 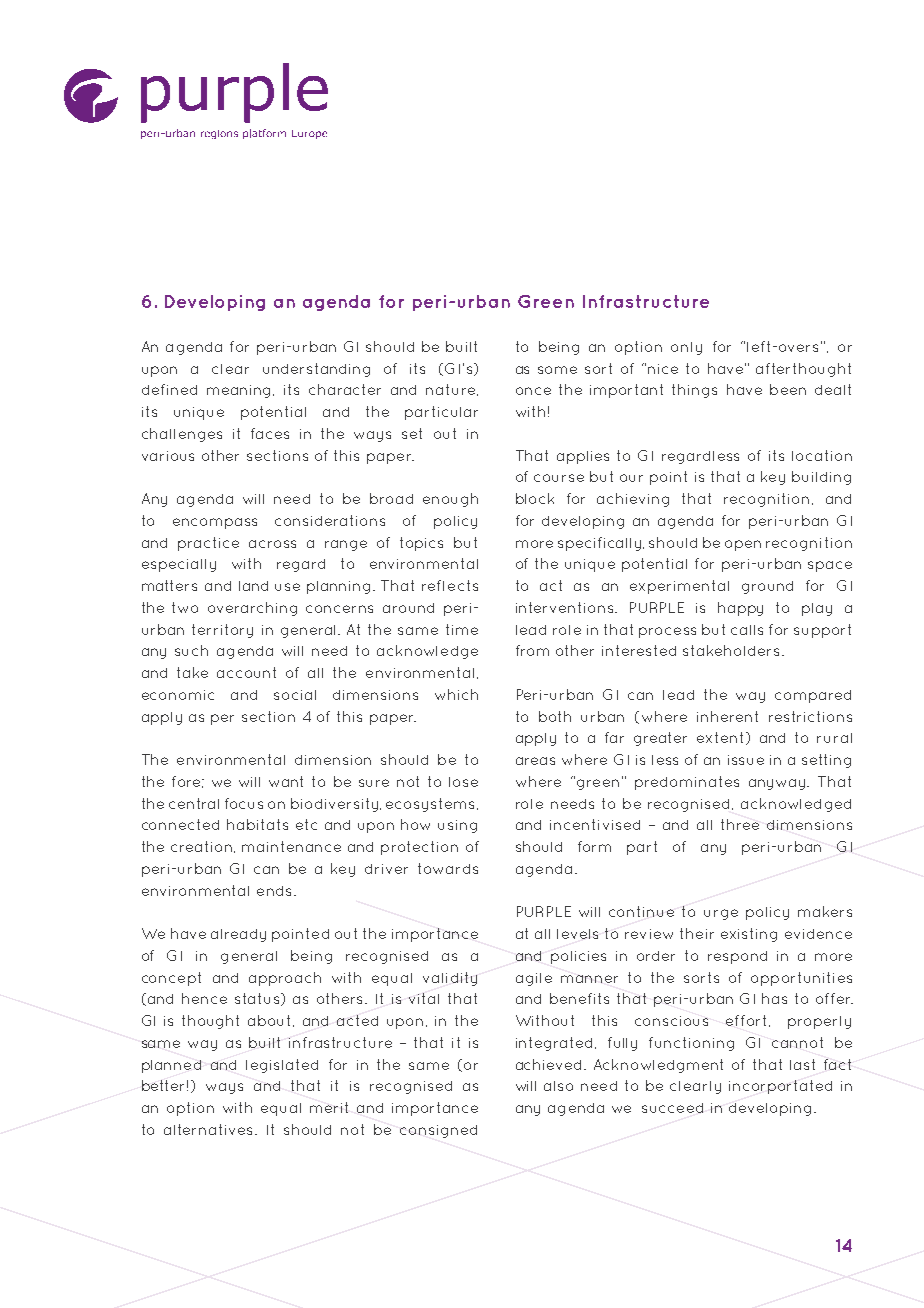 What do you see at coordinates (577, 934) in the screenshot?
I see `levels` at bounding box center [577, 934].
